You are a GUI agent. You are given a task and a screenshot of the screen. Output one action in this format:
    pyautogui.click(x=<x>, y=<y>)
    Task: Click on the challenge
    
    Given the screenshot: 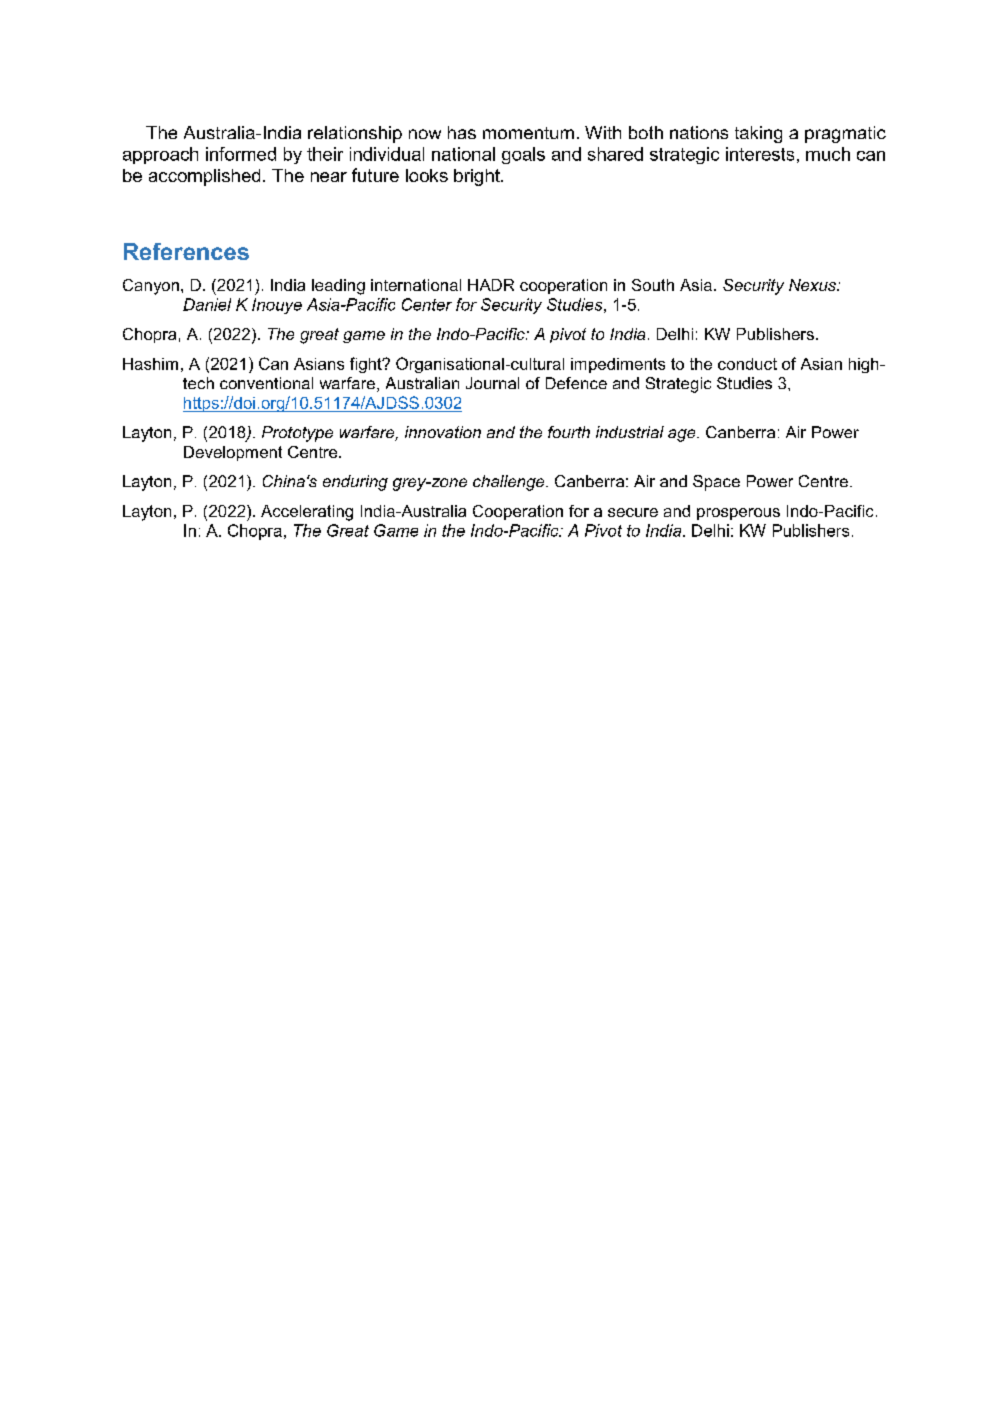 What is the action you would take?
    pyautogui.click(x=510, y=483)
